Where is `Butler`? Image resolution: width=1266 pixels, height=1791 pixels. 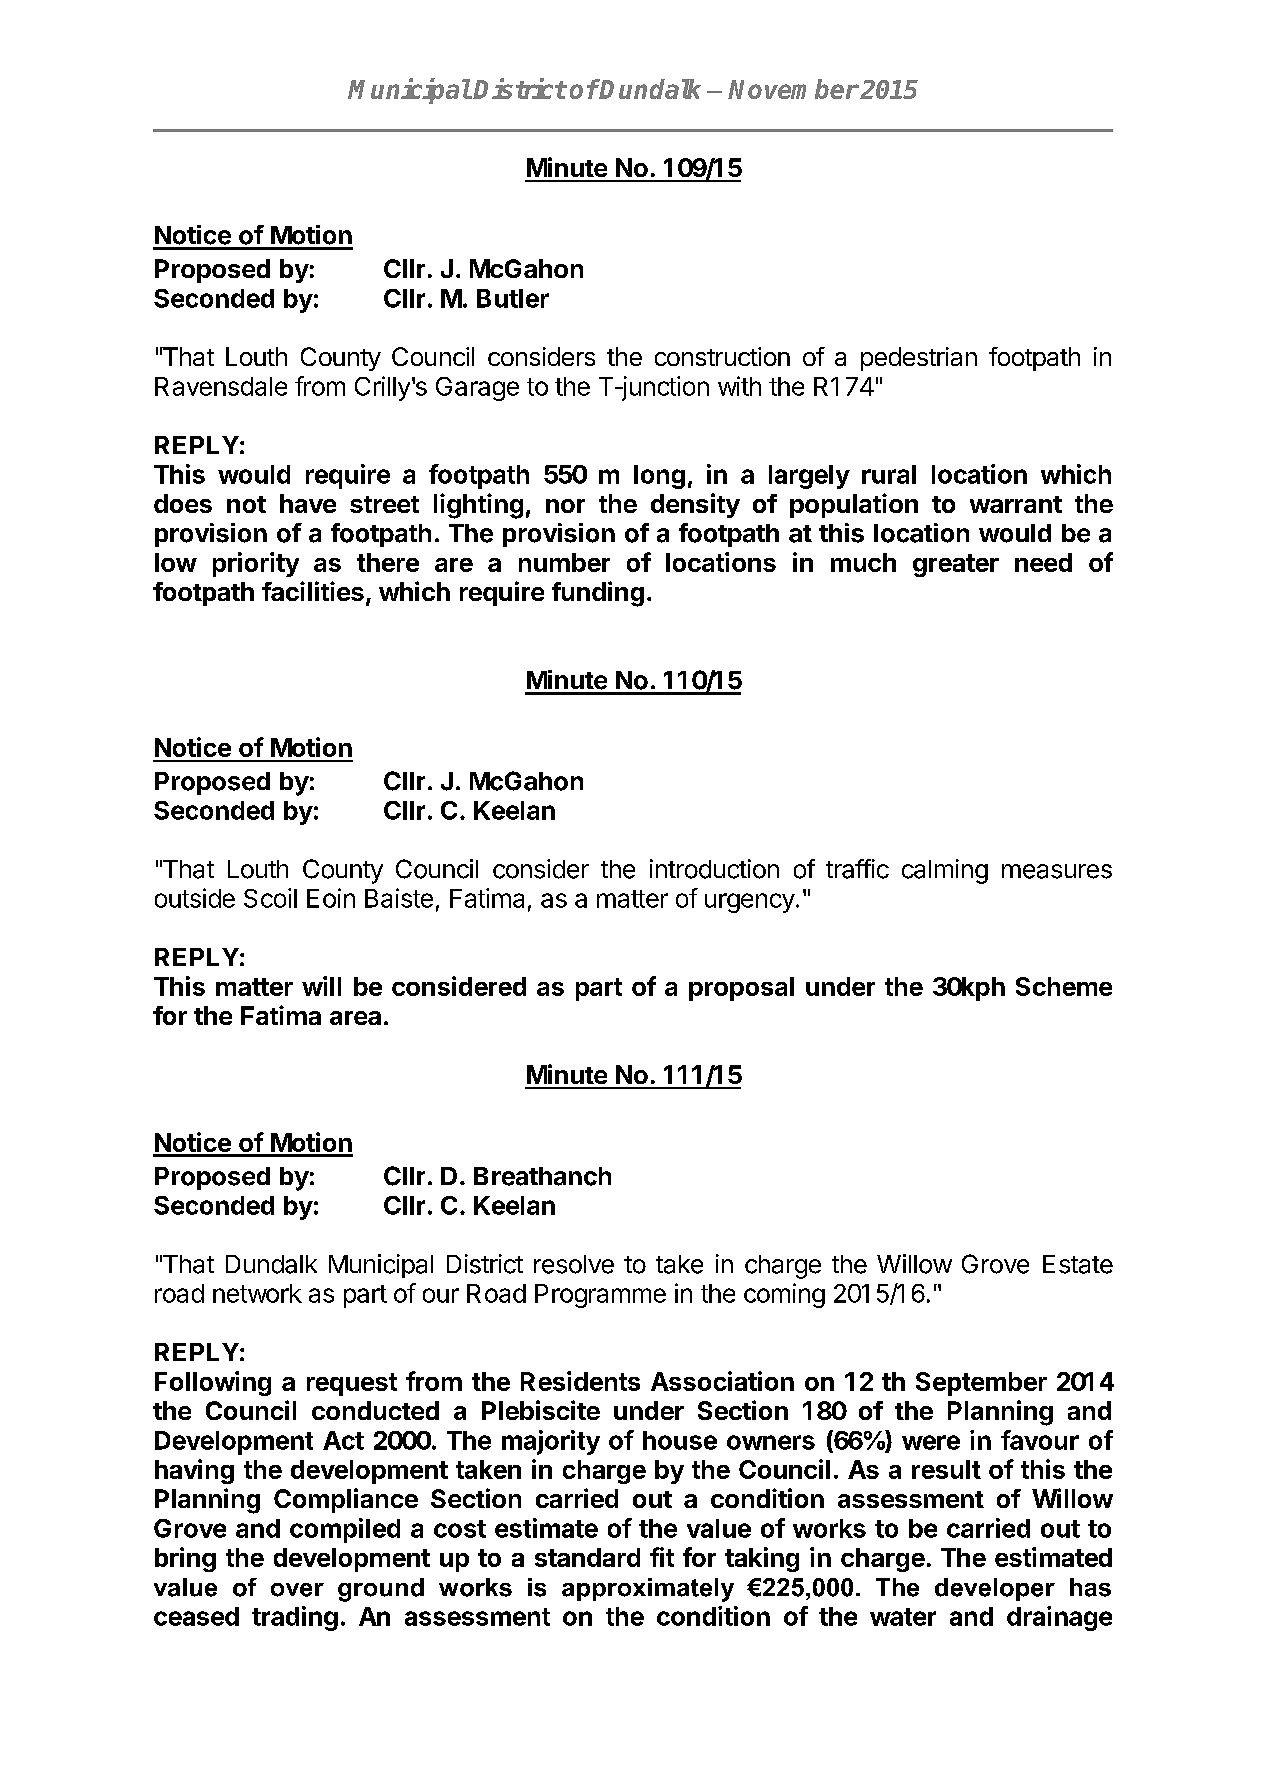 Butler is located at coordinates (513, 298).
